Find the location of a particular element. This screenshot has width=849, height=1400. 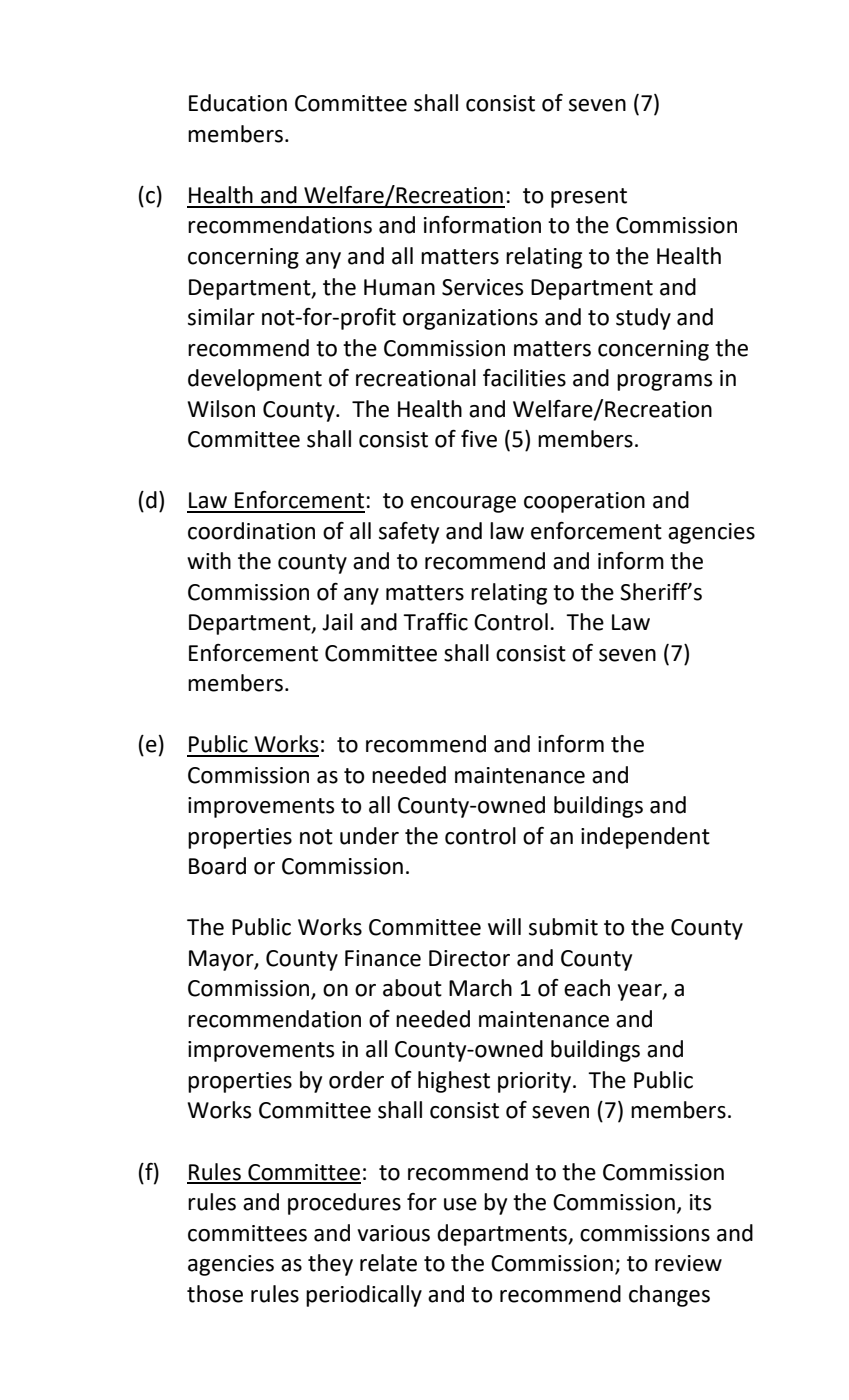

changes is located at coordinates (669, 1296).
